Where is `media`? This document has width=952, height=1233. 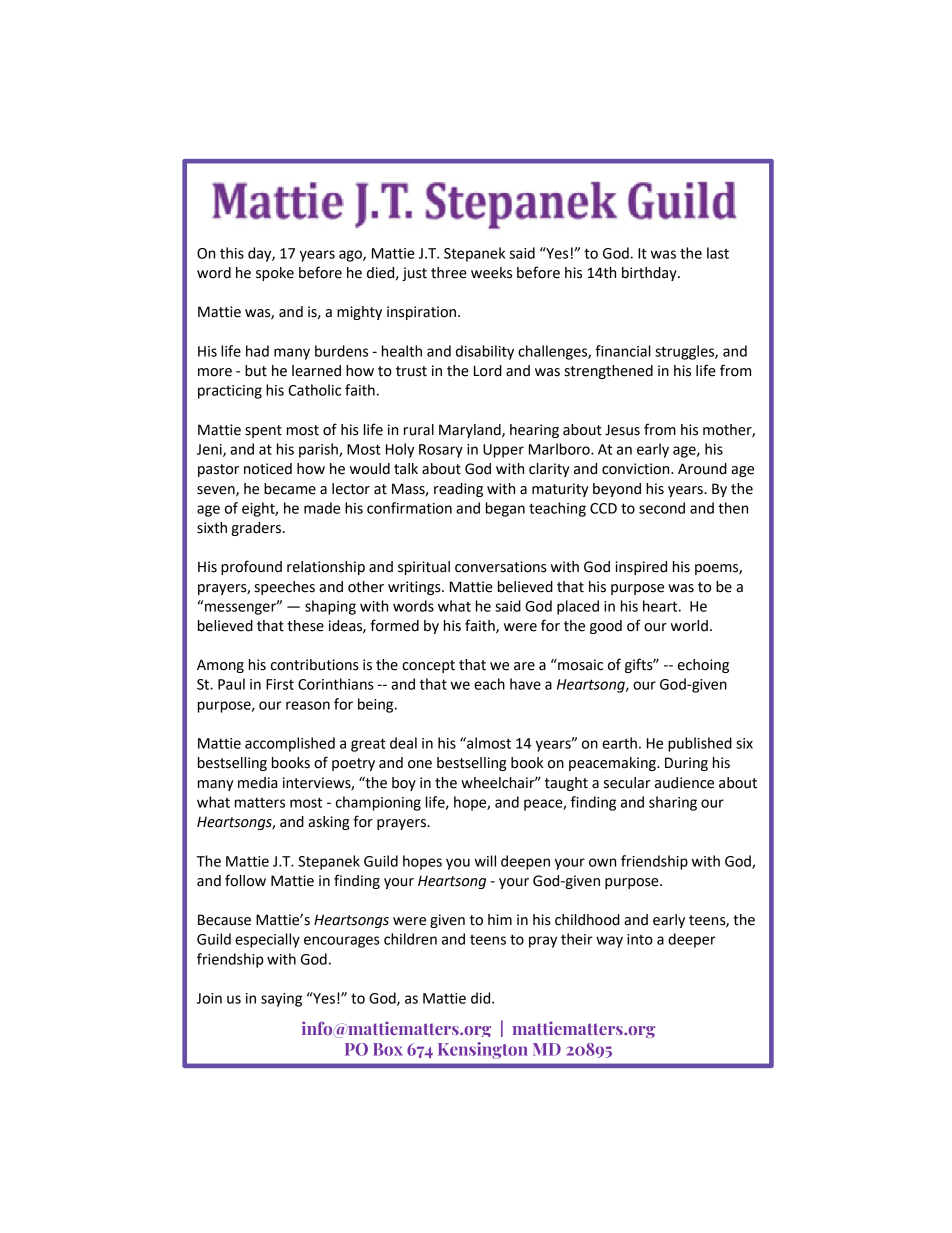 media is located at coordinates (257, 783).
